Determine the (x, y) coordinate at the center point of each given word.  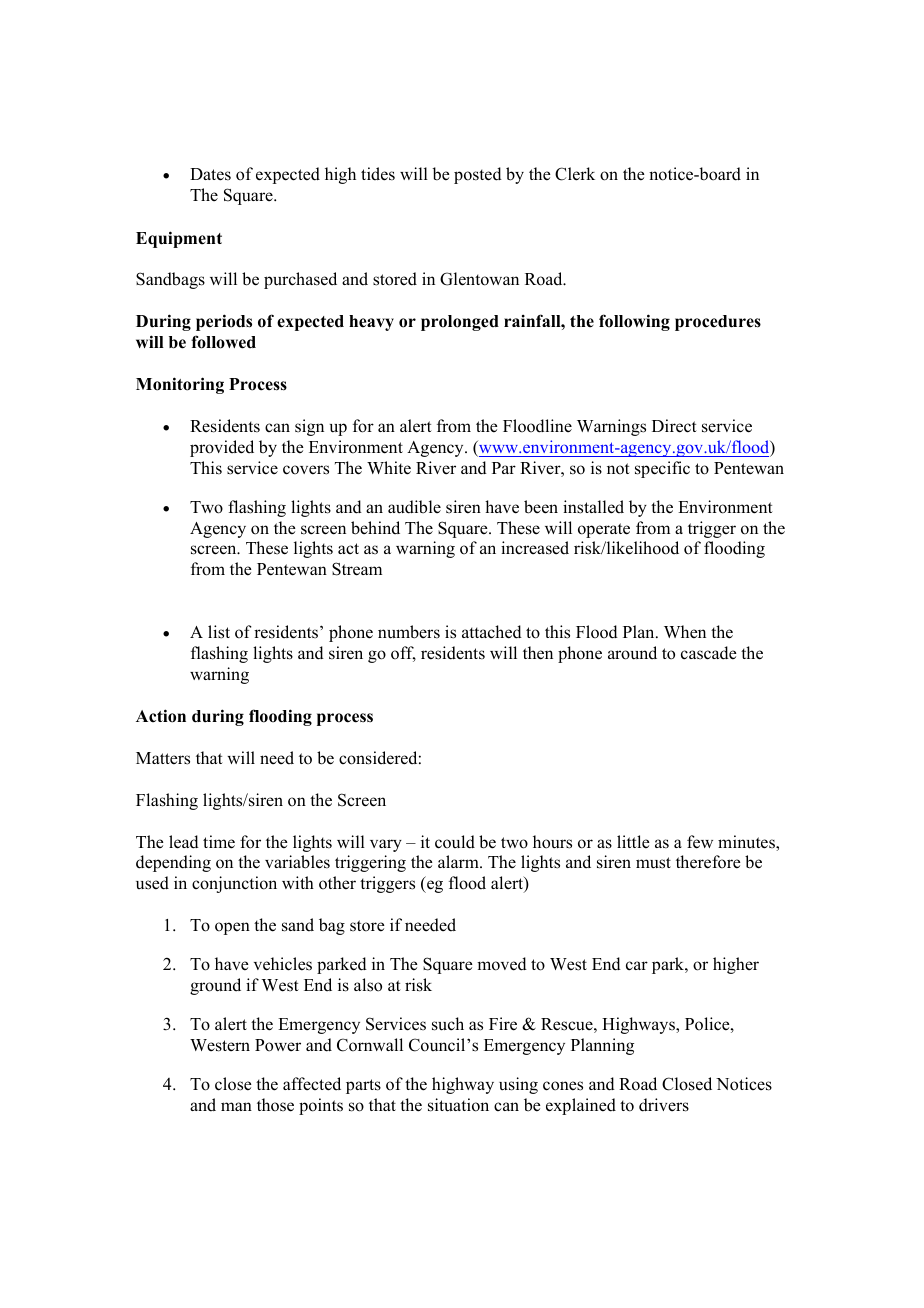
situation (458, 1105)
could (455, 842)
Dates (210, 174)
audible (414, 507)
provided (222, 448)
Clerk (575, 174)
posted (478, 175)
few (700, 842)
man (236, 1106)
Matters (163, 758)
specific (662, 469)
